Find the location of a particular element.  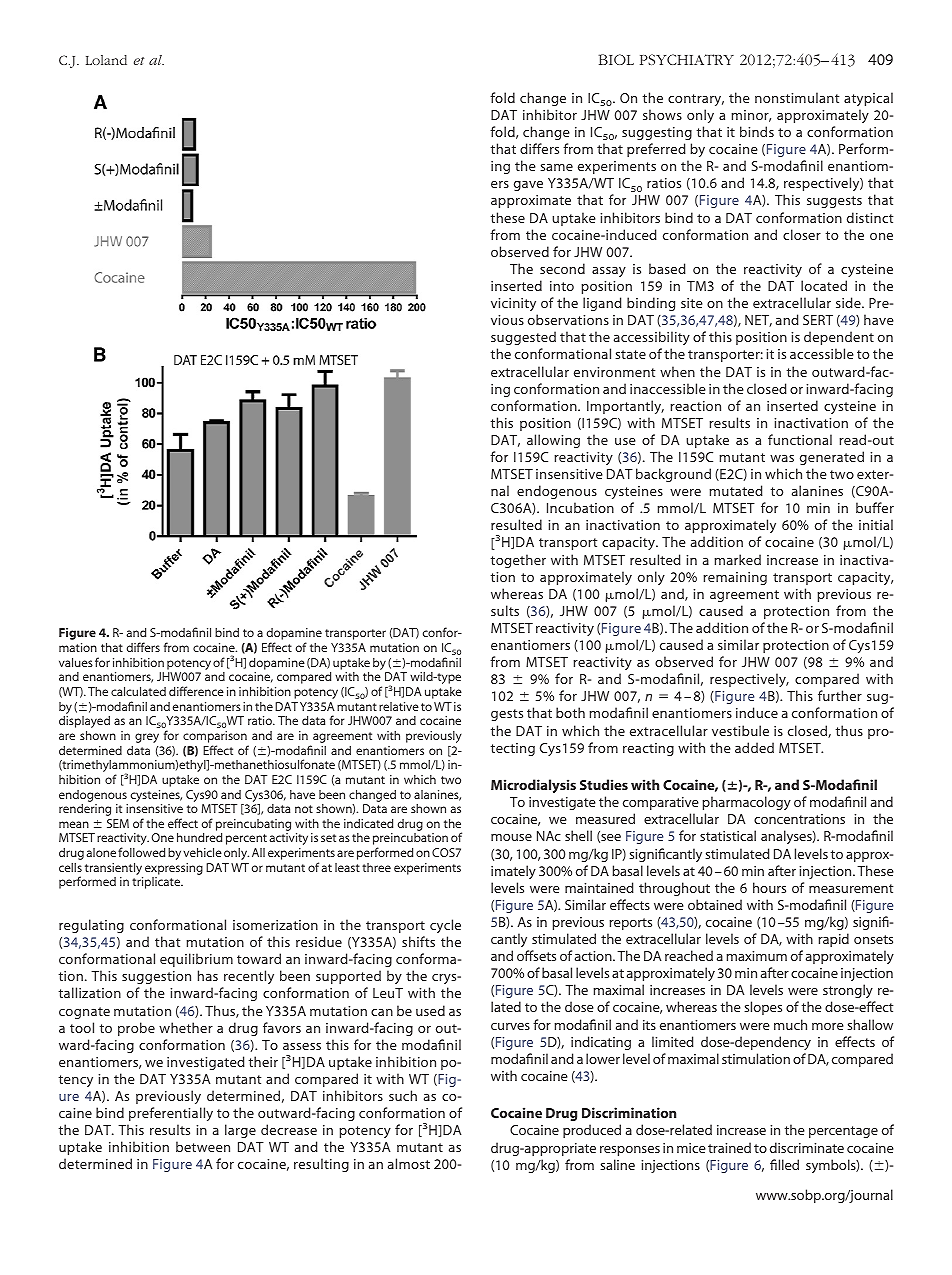

almost is located at coordinates (409, 1163).
